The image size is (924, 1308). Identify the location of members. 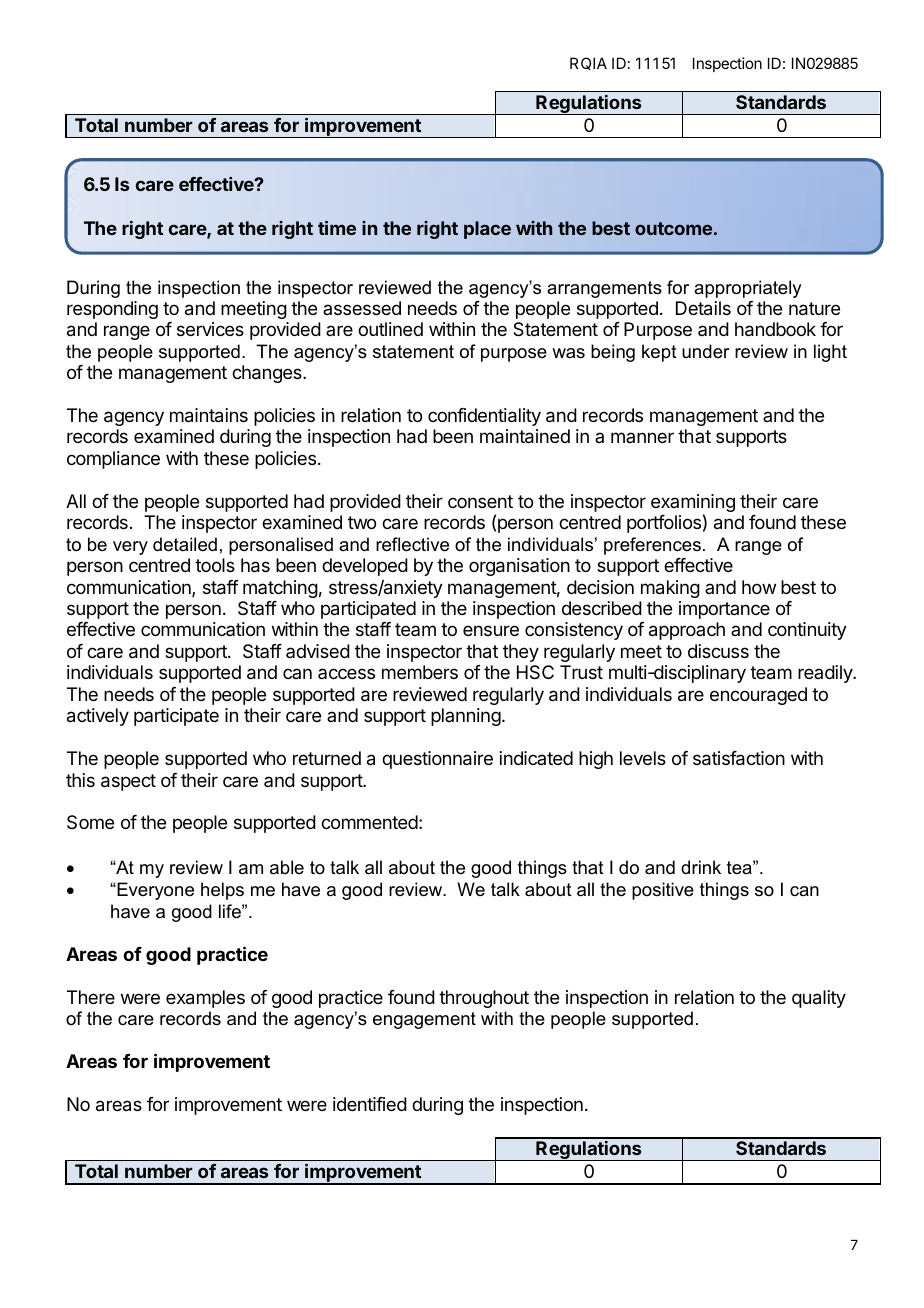
(420, 672).
